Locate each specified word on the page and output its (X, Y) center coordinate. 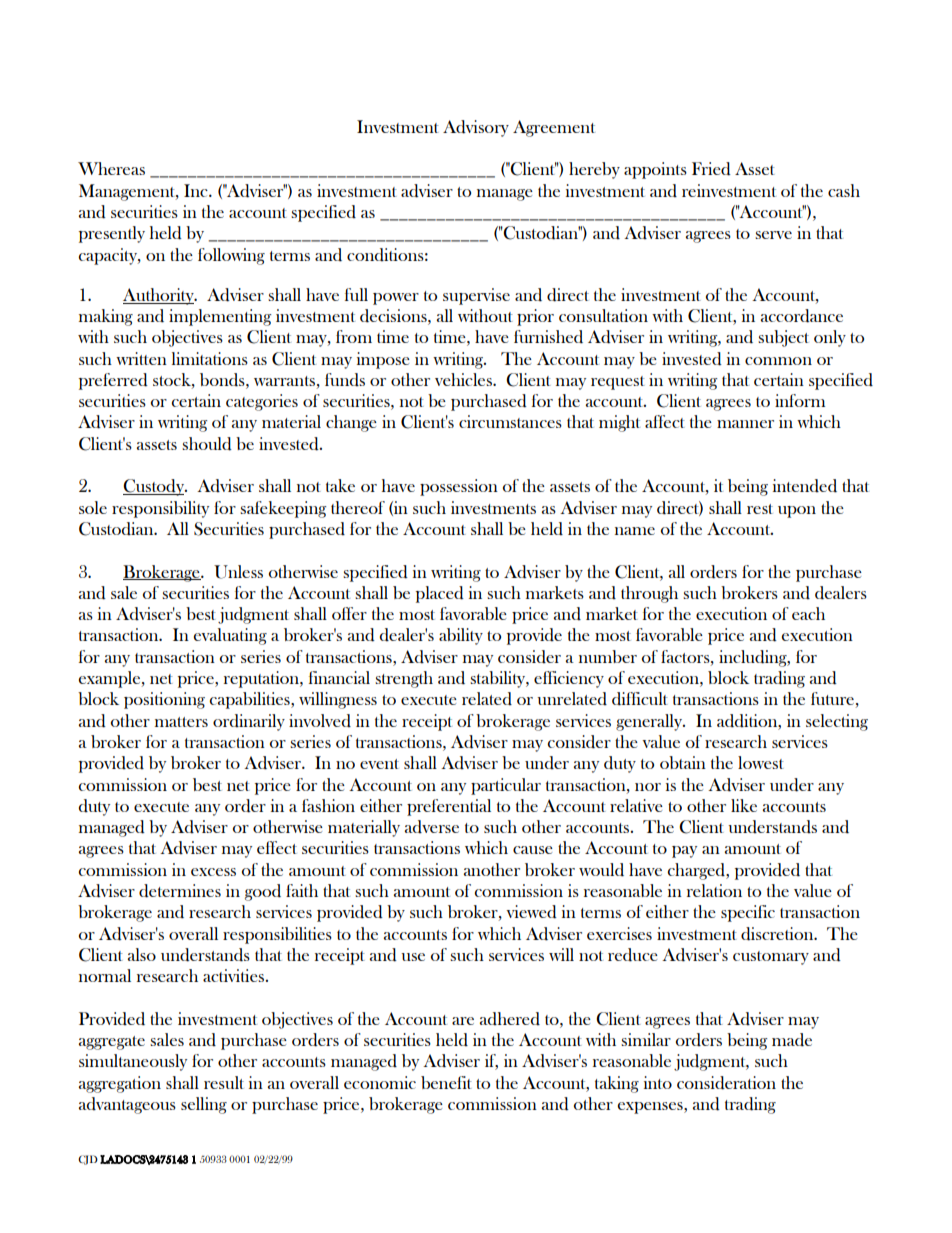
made (792, 1040)
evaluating (230, 636)
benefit (446, 1082)
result (224, 1082)
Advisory (476, 128)
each (808, 613)
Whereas (111, 168)
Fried (711, 169)
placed (440, 594)
